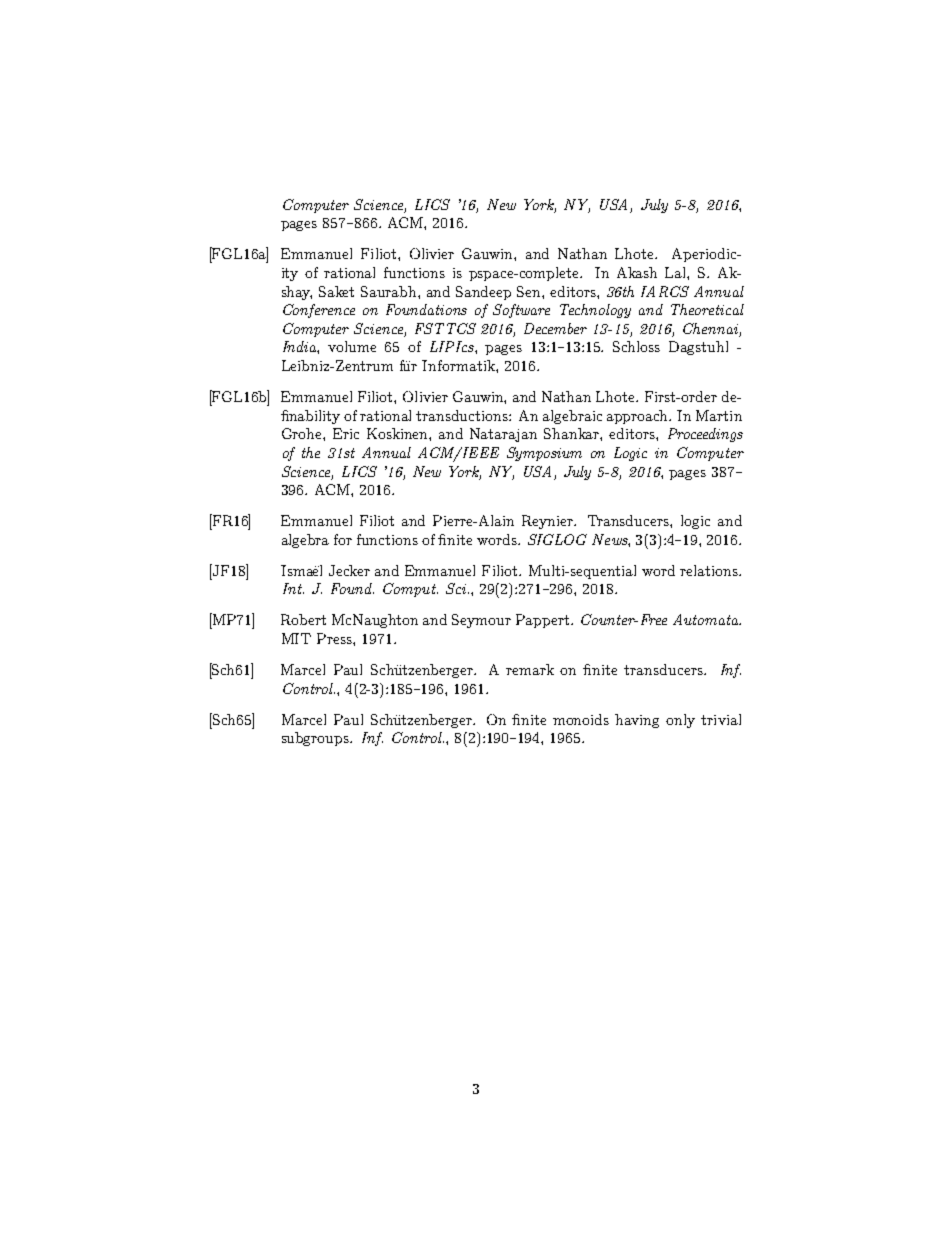  What do you see at coordinates (698, 348) in the screenshot?
I see `Dagstuhl` at bounding box center [698, 348].
